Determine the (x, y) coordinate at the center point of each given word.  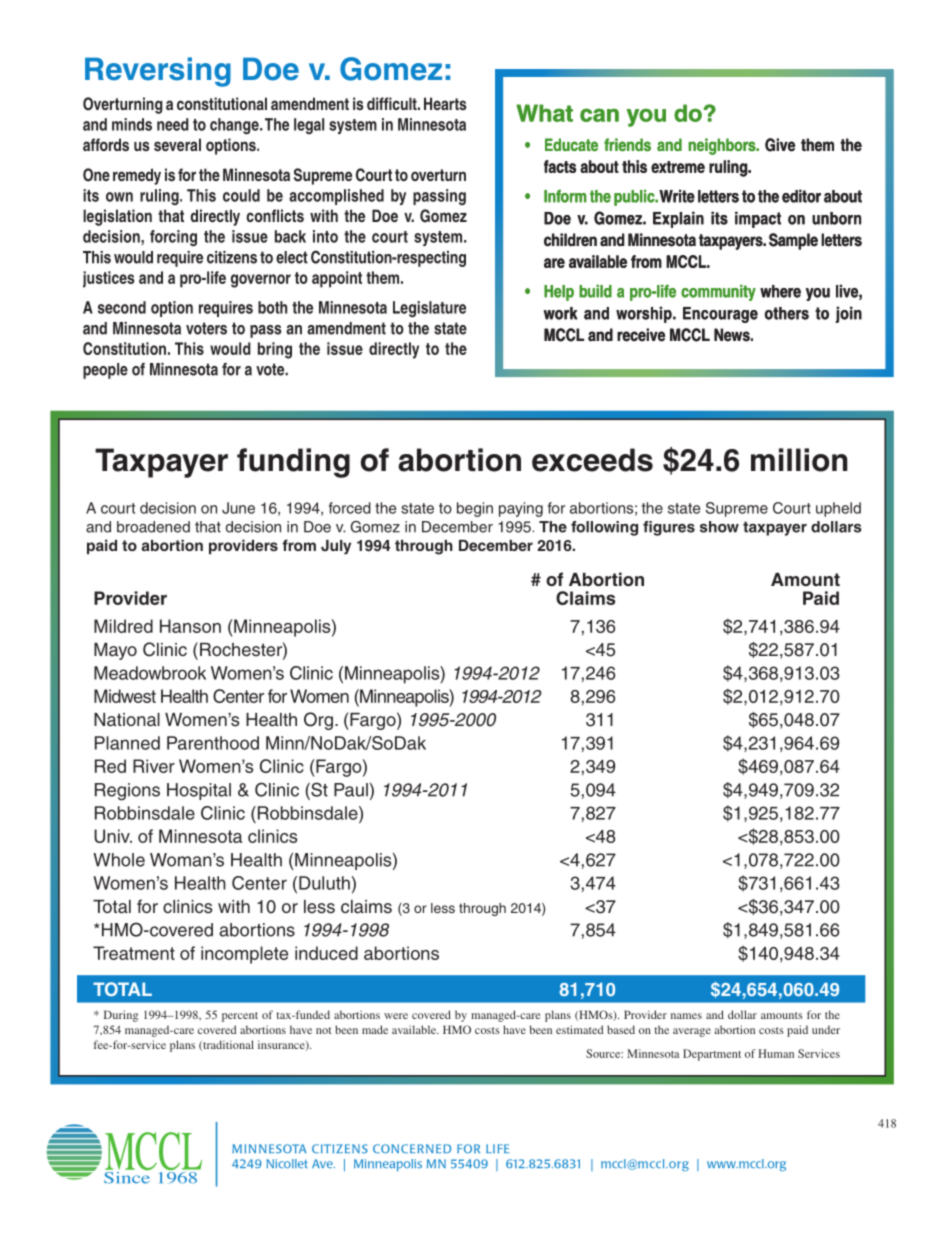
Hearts (445, 103)
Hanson (190, 626)
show (719, 527)
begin (475, 509)
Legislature (429, 309)
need (173, 124)
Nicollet (287, 1163)
